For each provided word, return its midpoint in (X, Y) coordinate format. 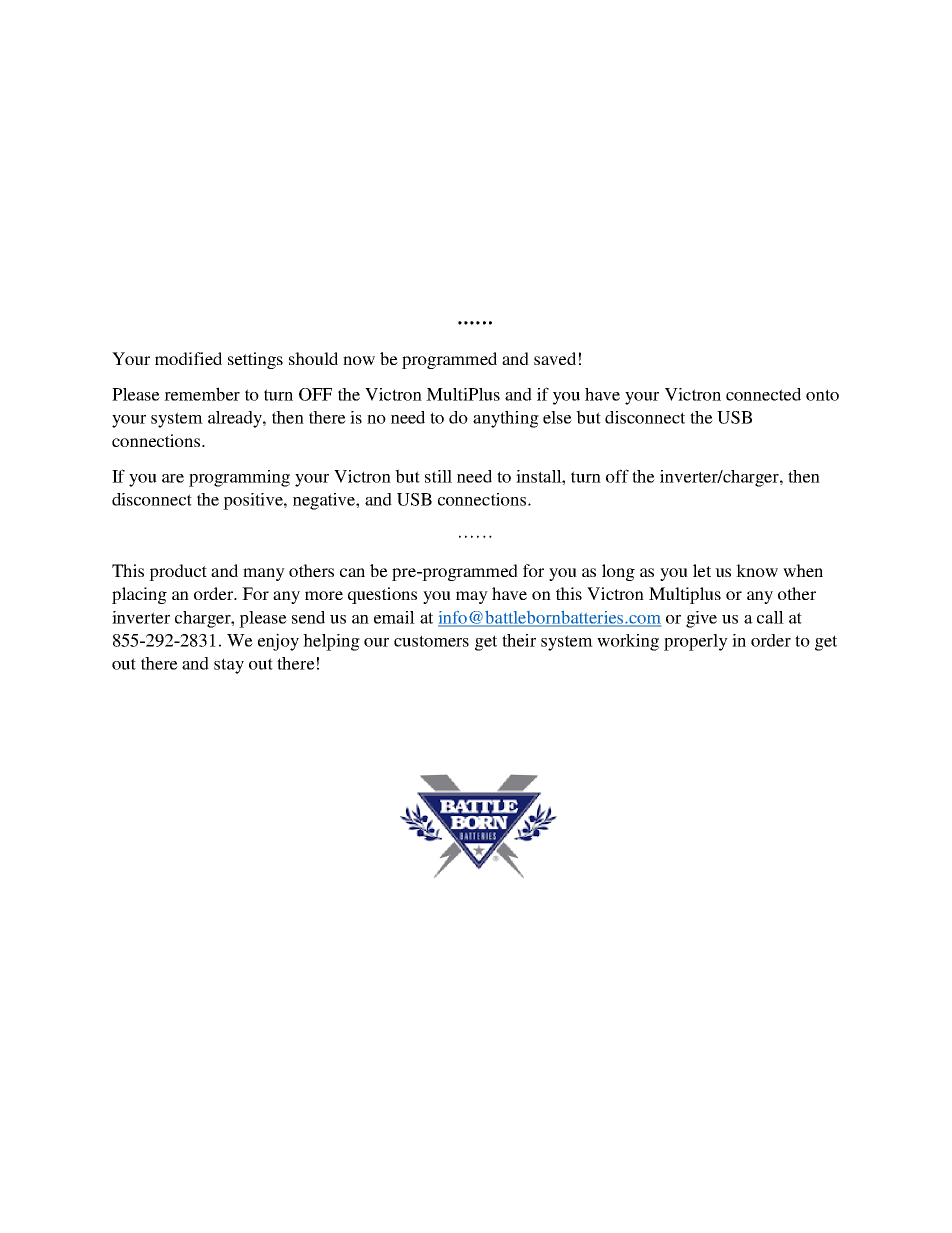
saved (555, 358)
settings (255, 360)
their (519, 640)
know (757, 570)
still (438, 476)
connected (763, 394)
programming (239, 478)
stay (229, 666)
